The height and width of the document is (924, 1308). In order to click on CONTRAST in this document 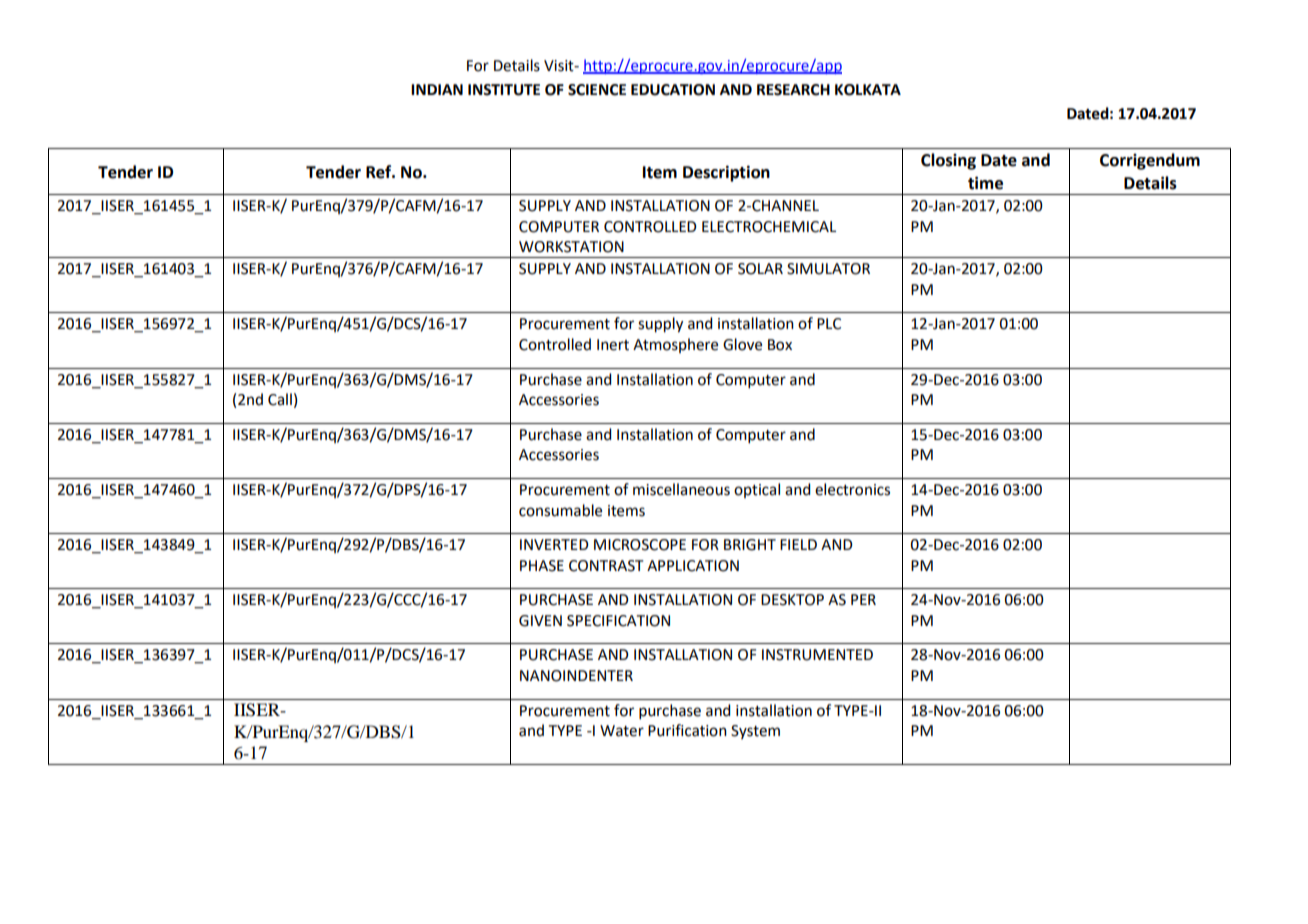, I will do `click(606, 566)`.
